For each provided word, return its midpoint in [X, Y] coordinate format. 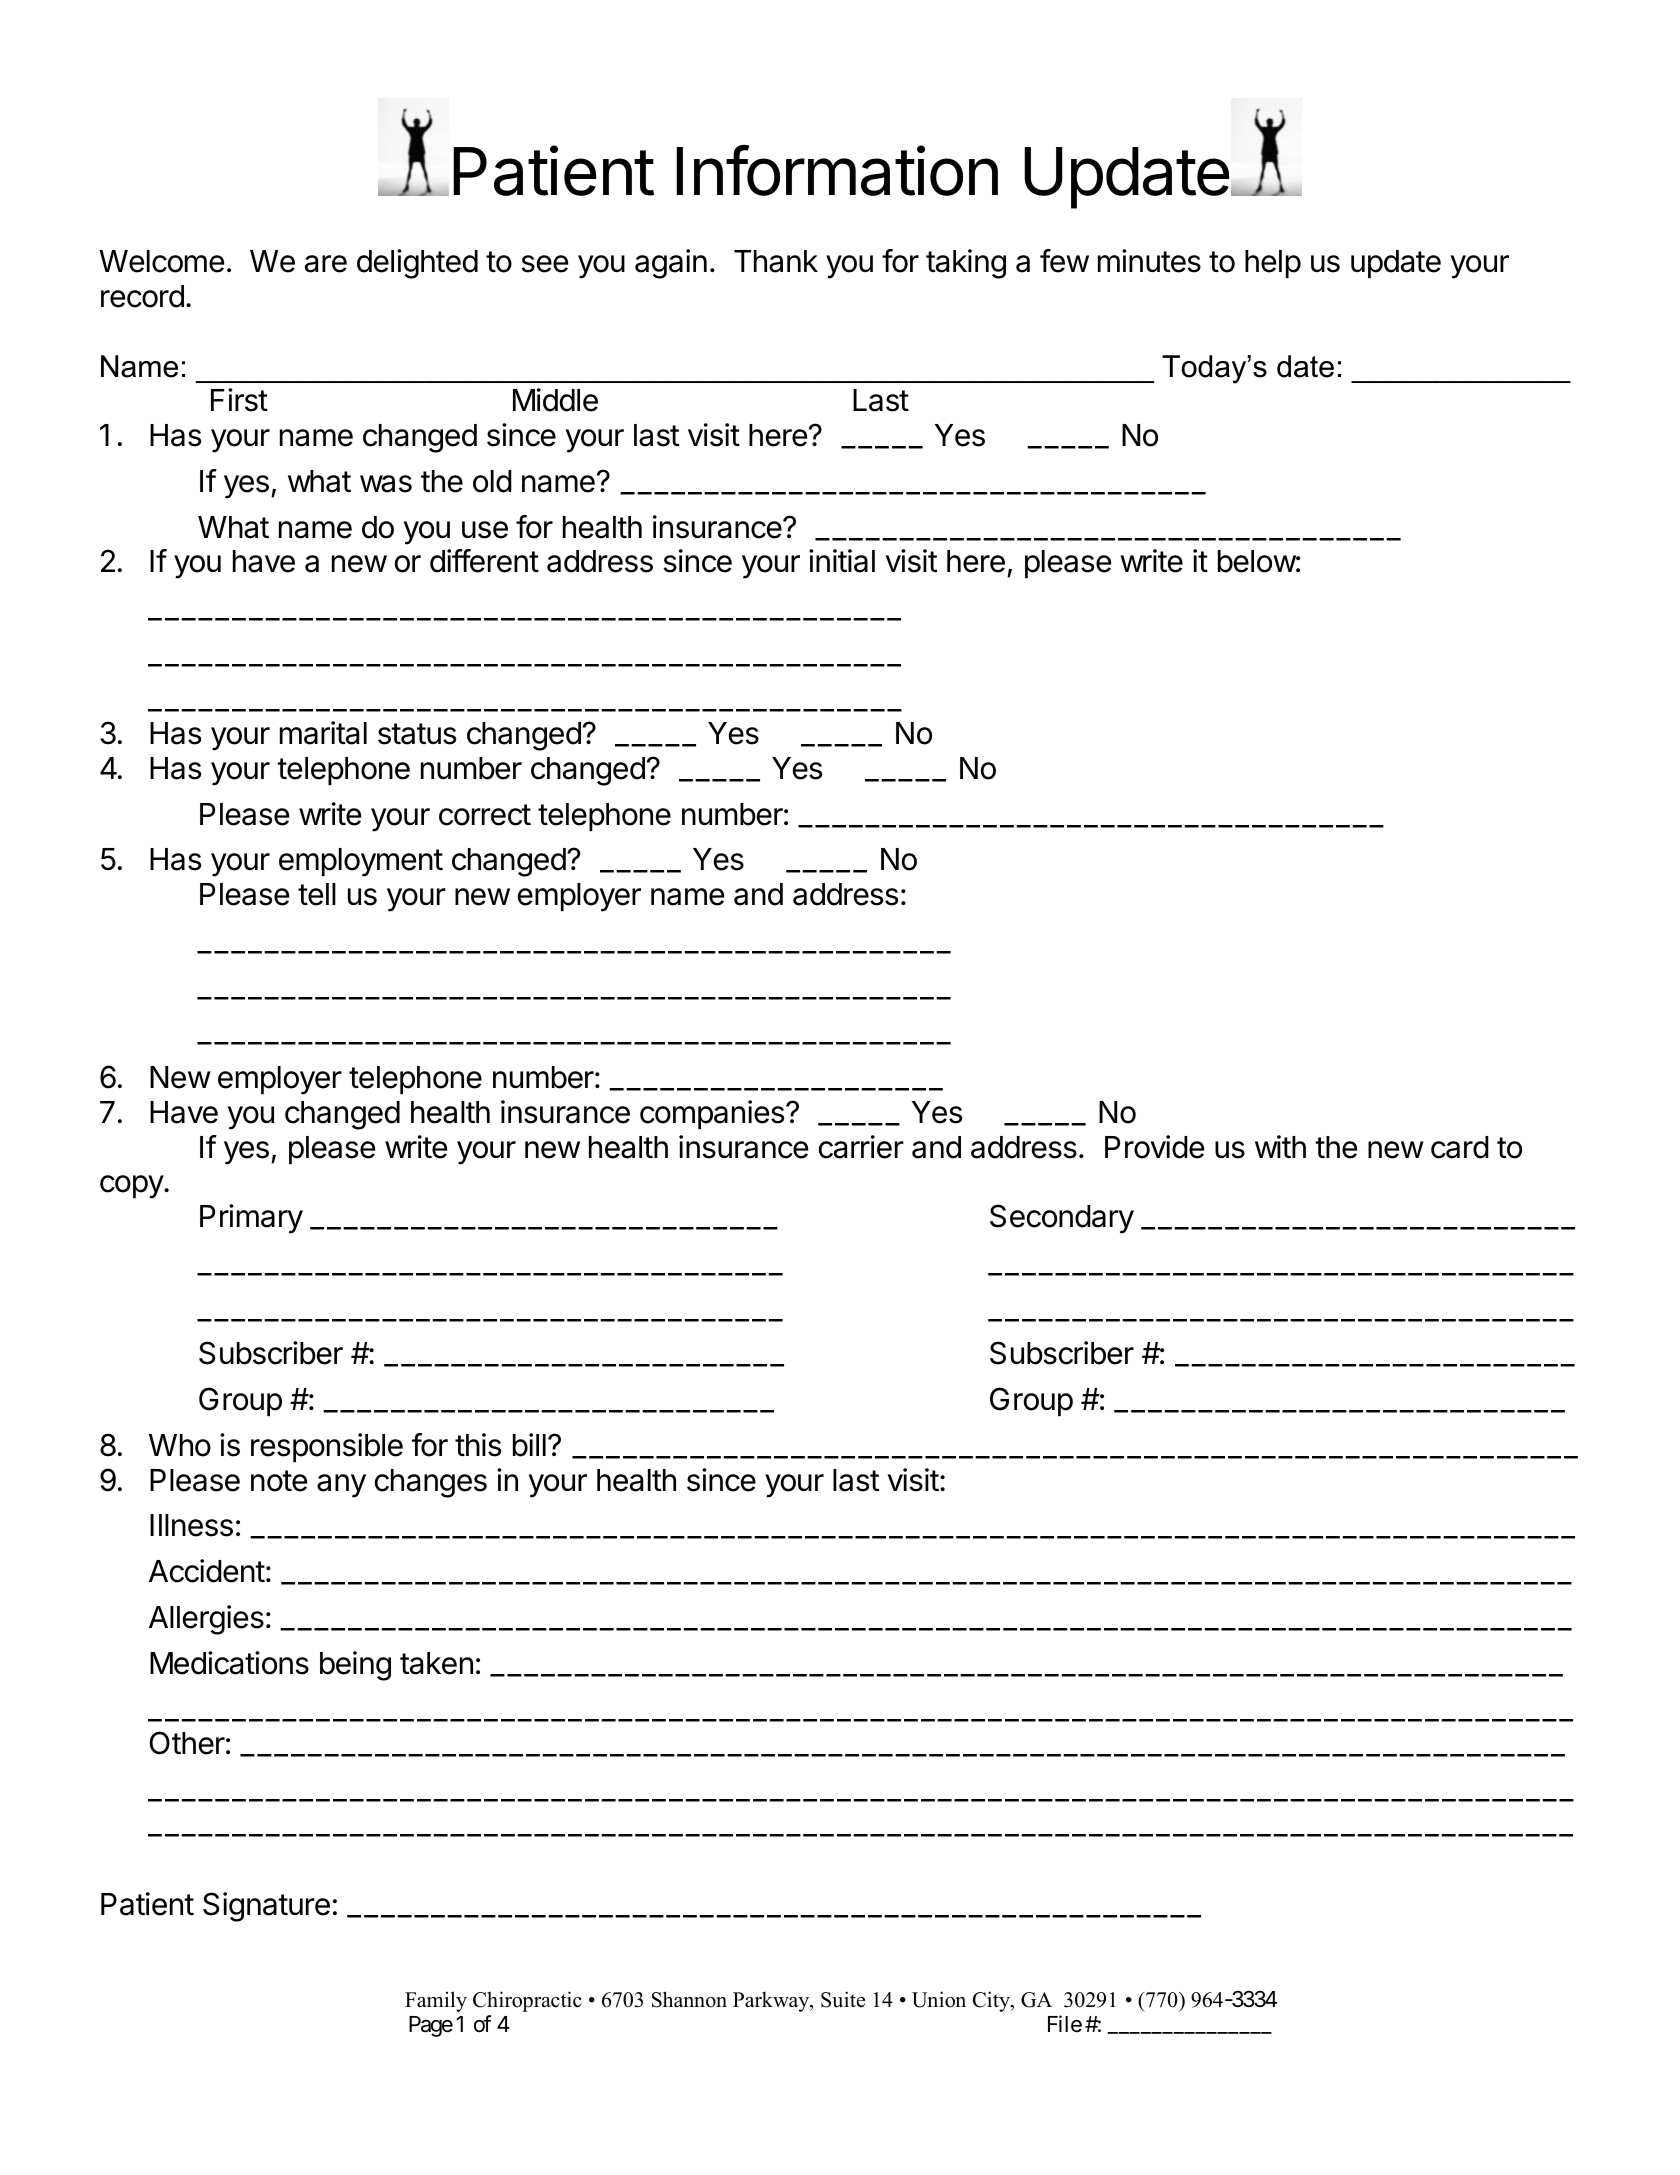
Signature [266, 1907]
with [1280, 1146]
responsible [327, 1447]
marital [323, 733]
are [326, 264]
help [1273, 264]
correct [485, 815]
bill [529, 1445]
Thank [776, 261]
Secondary [1062, 1219]
